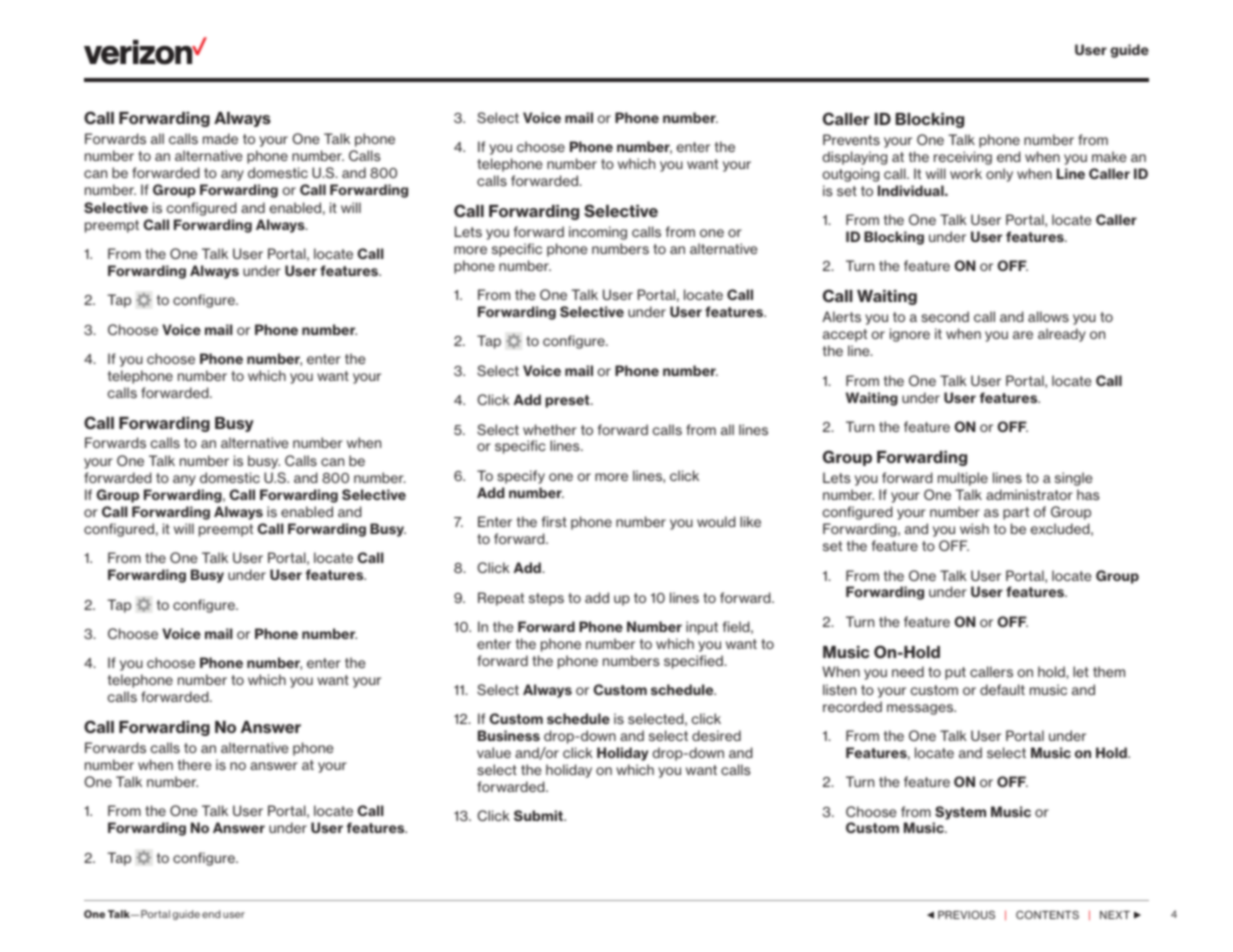 This screenshot has height=952, width=1233. Describe the element at coordinates (1047, 914) in the screenshot. I see `CONTENTS` at that location.
